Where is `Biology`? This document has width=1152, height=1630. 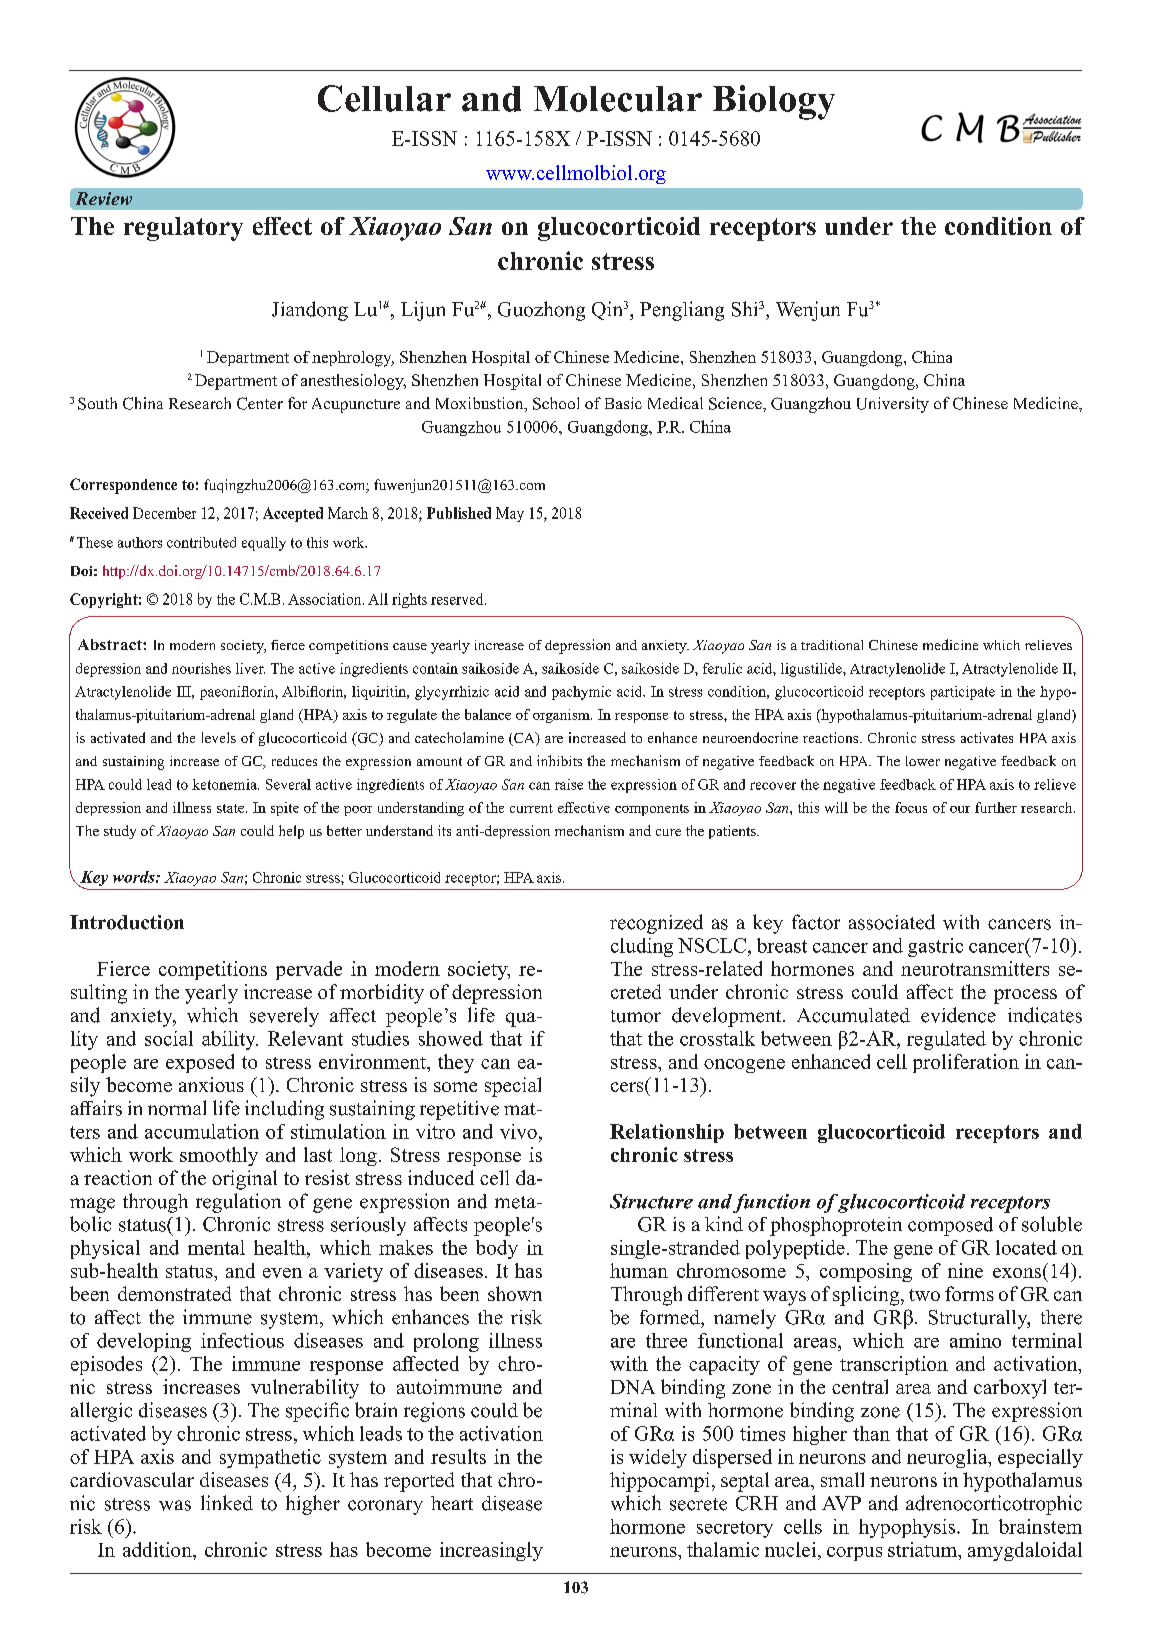
Biology is located at coordinates (774, 102).
